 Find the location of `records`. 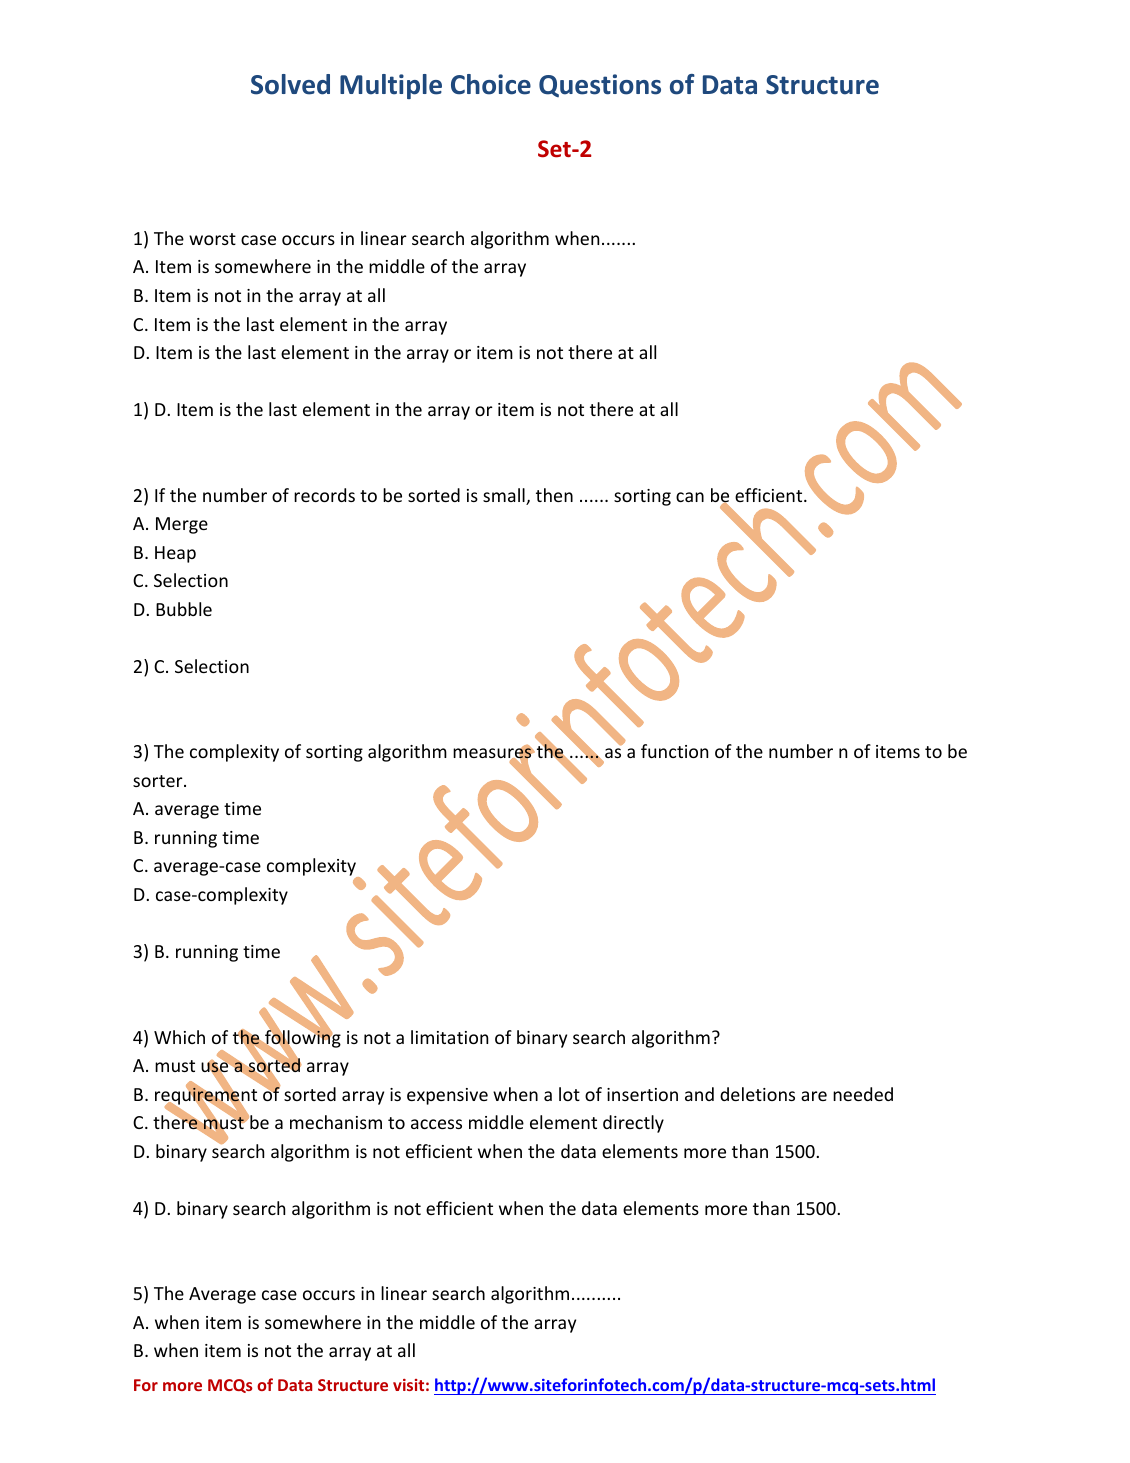

records is located at coordinates (324, 495).
